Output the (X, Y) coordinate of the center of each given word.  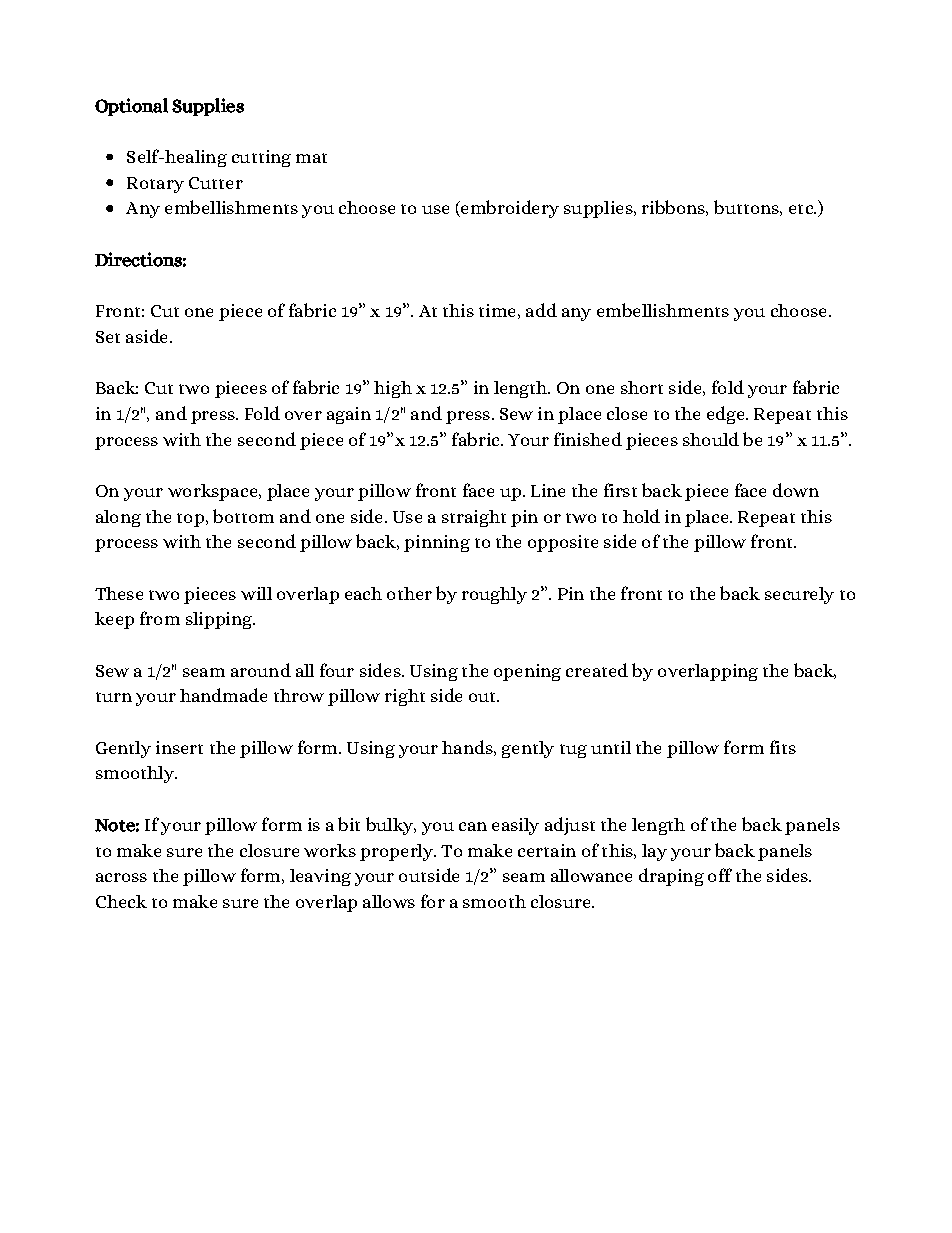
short (642, 387)
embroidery (509, 209)
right (405, 697)
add (541, 310)
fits (783, 747)
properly (398, 852)
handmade (223, 695)
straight (474, 518)
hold (641, 516)
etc (802, 209)
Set (108, 337)
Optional (131, 107)
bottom (243, 516)
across (121, 877)
